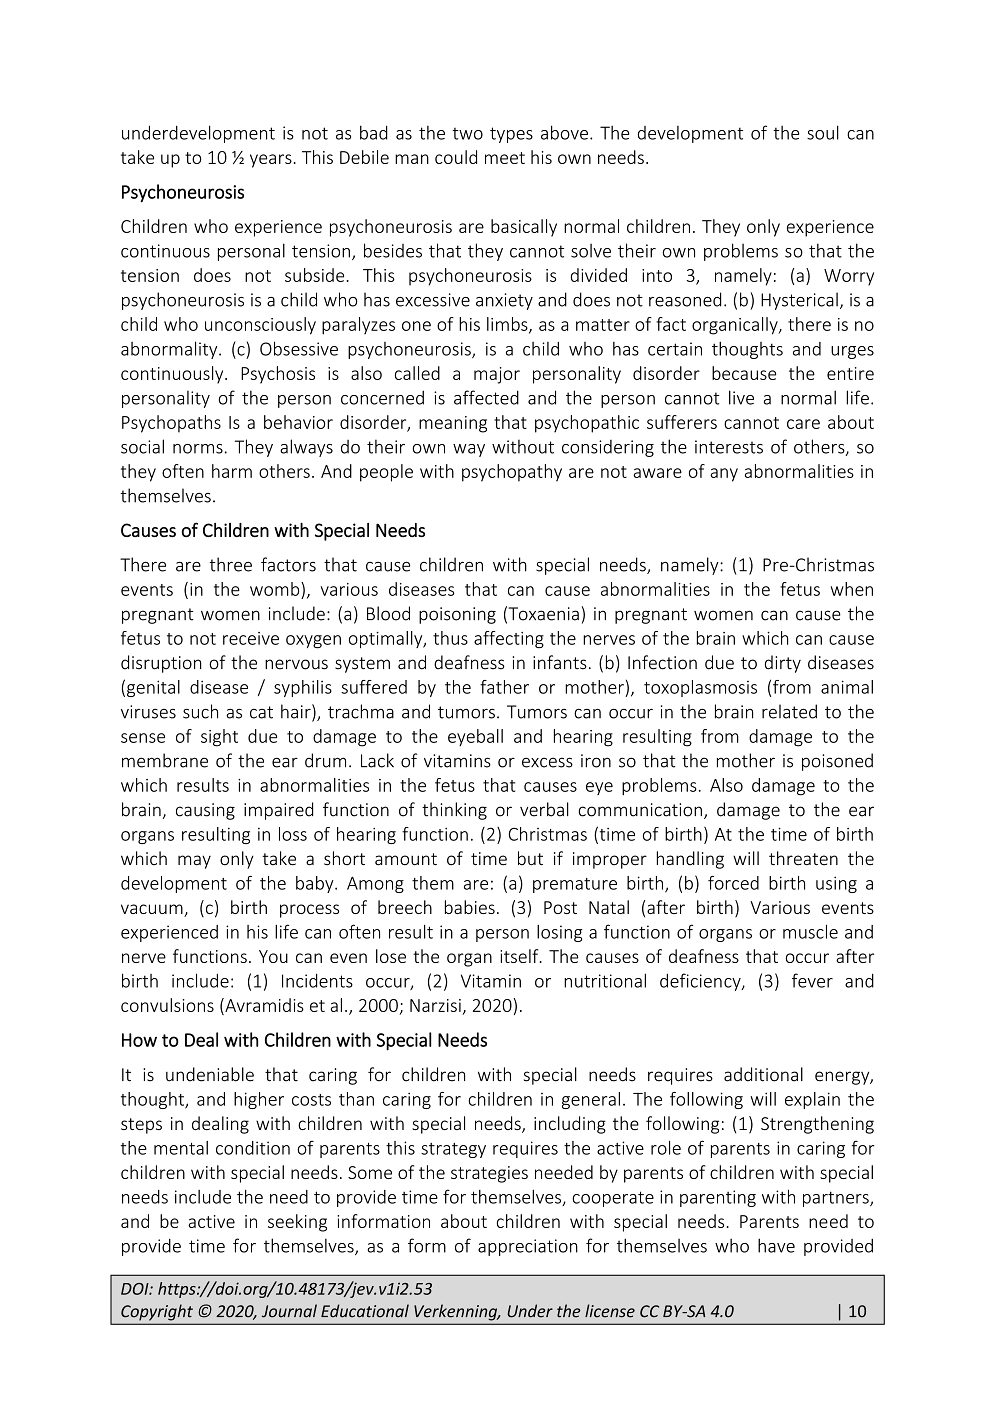 The height and width of the screenshot is (1407, 995). I want to click on Journal, so click(289, 1311).
